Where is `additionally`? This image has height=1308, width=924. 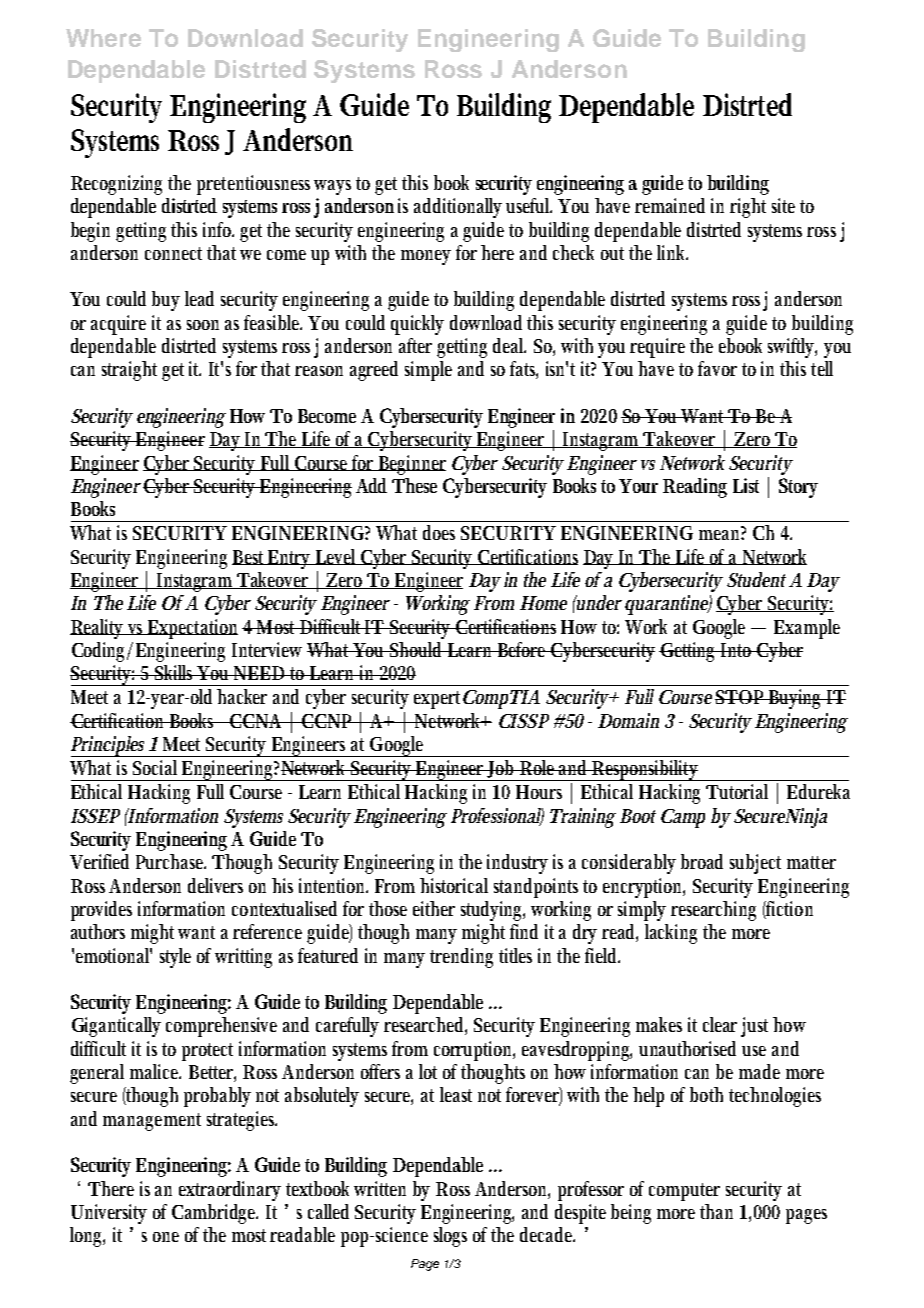 additionally is located at coordinates (458, 208).
